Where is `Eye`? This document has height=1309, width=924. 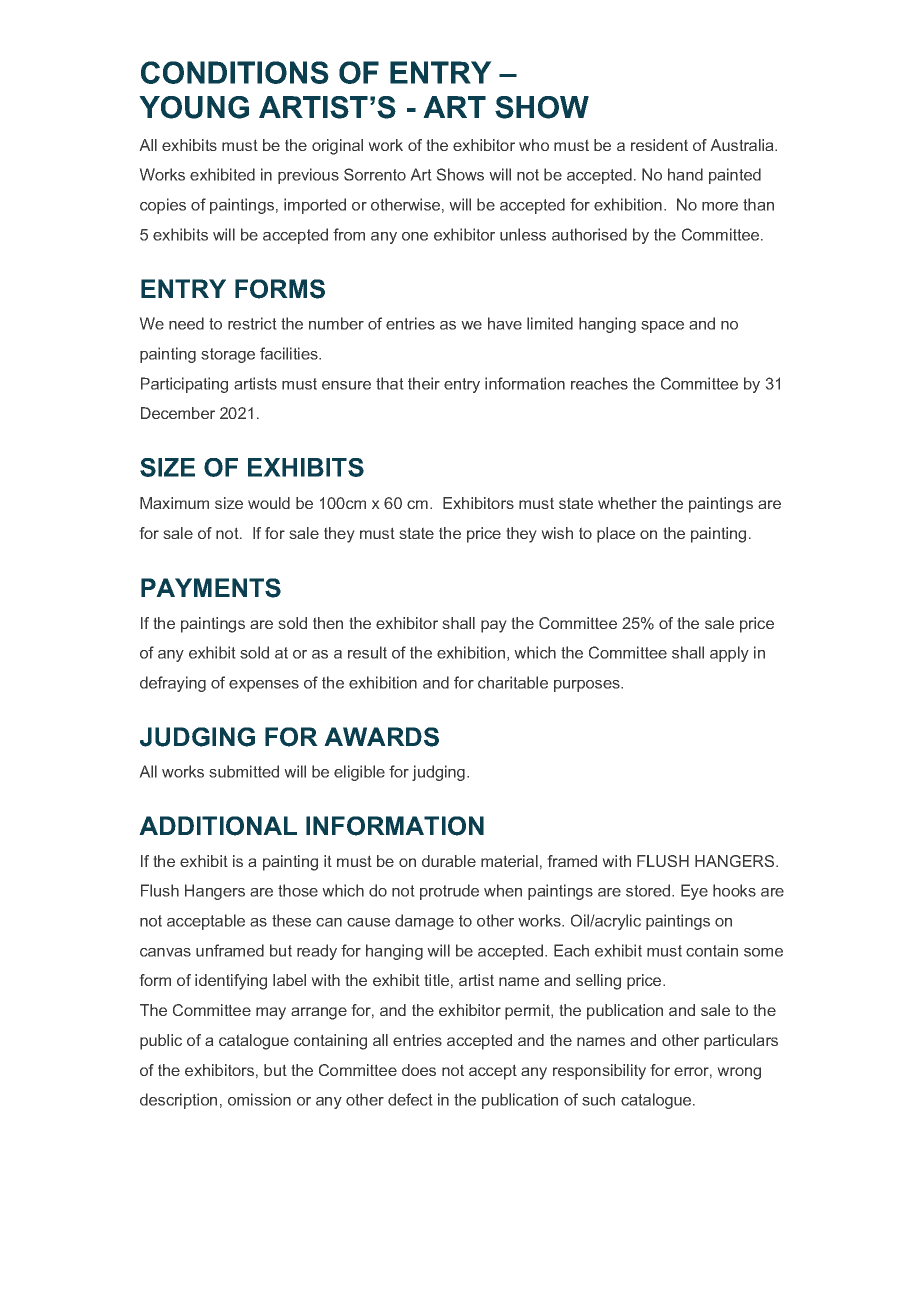
Eye is located at coordinates (694, 892).
